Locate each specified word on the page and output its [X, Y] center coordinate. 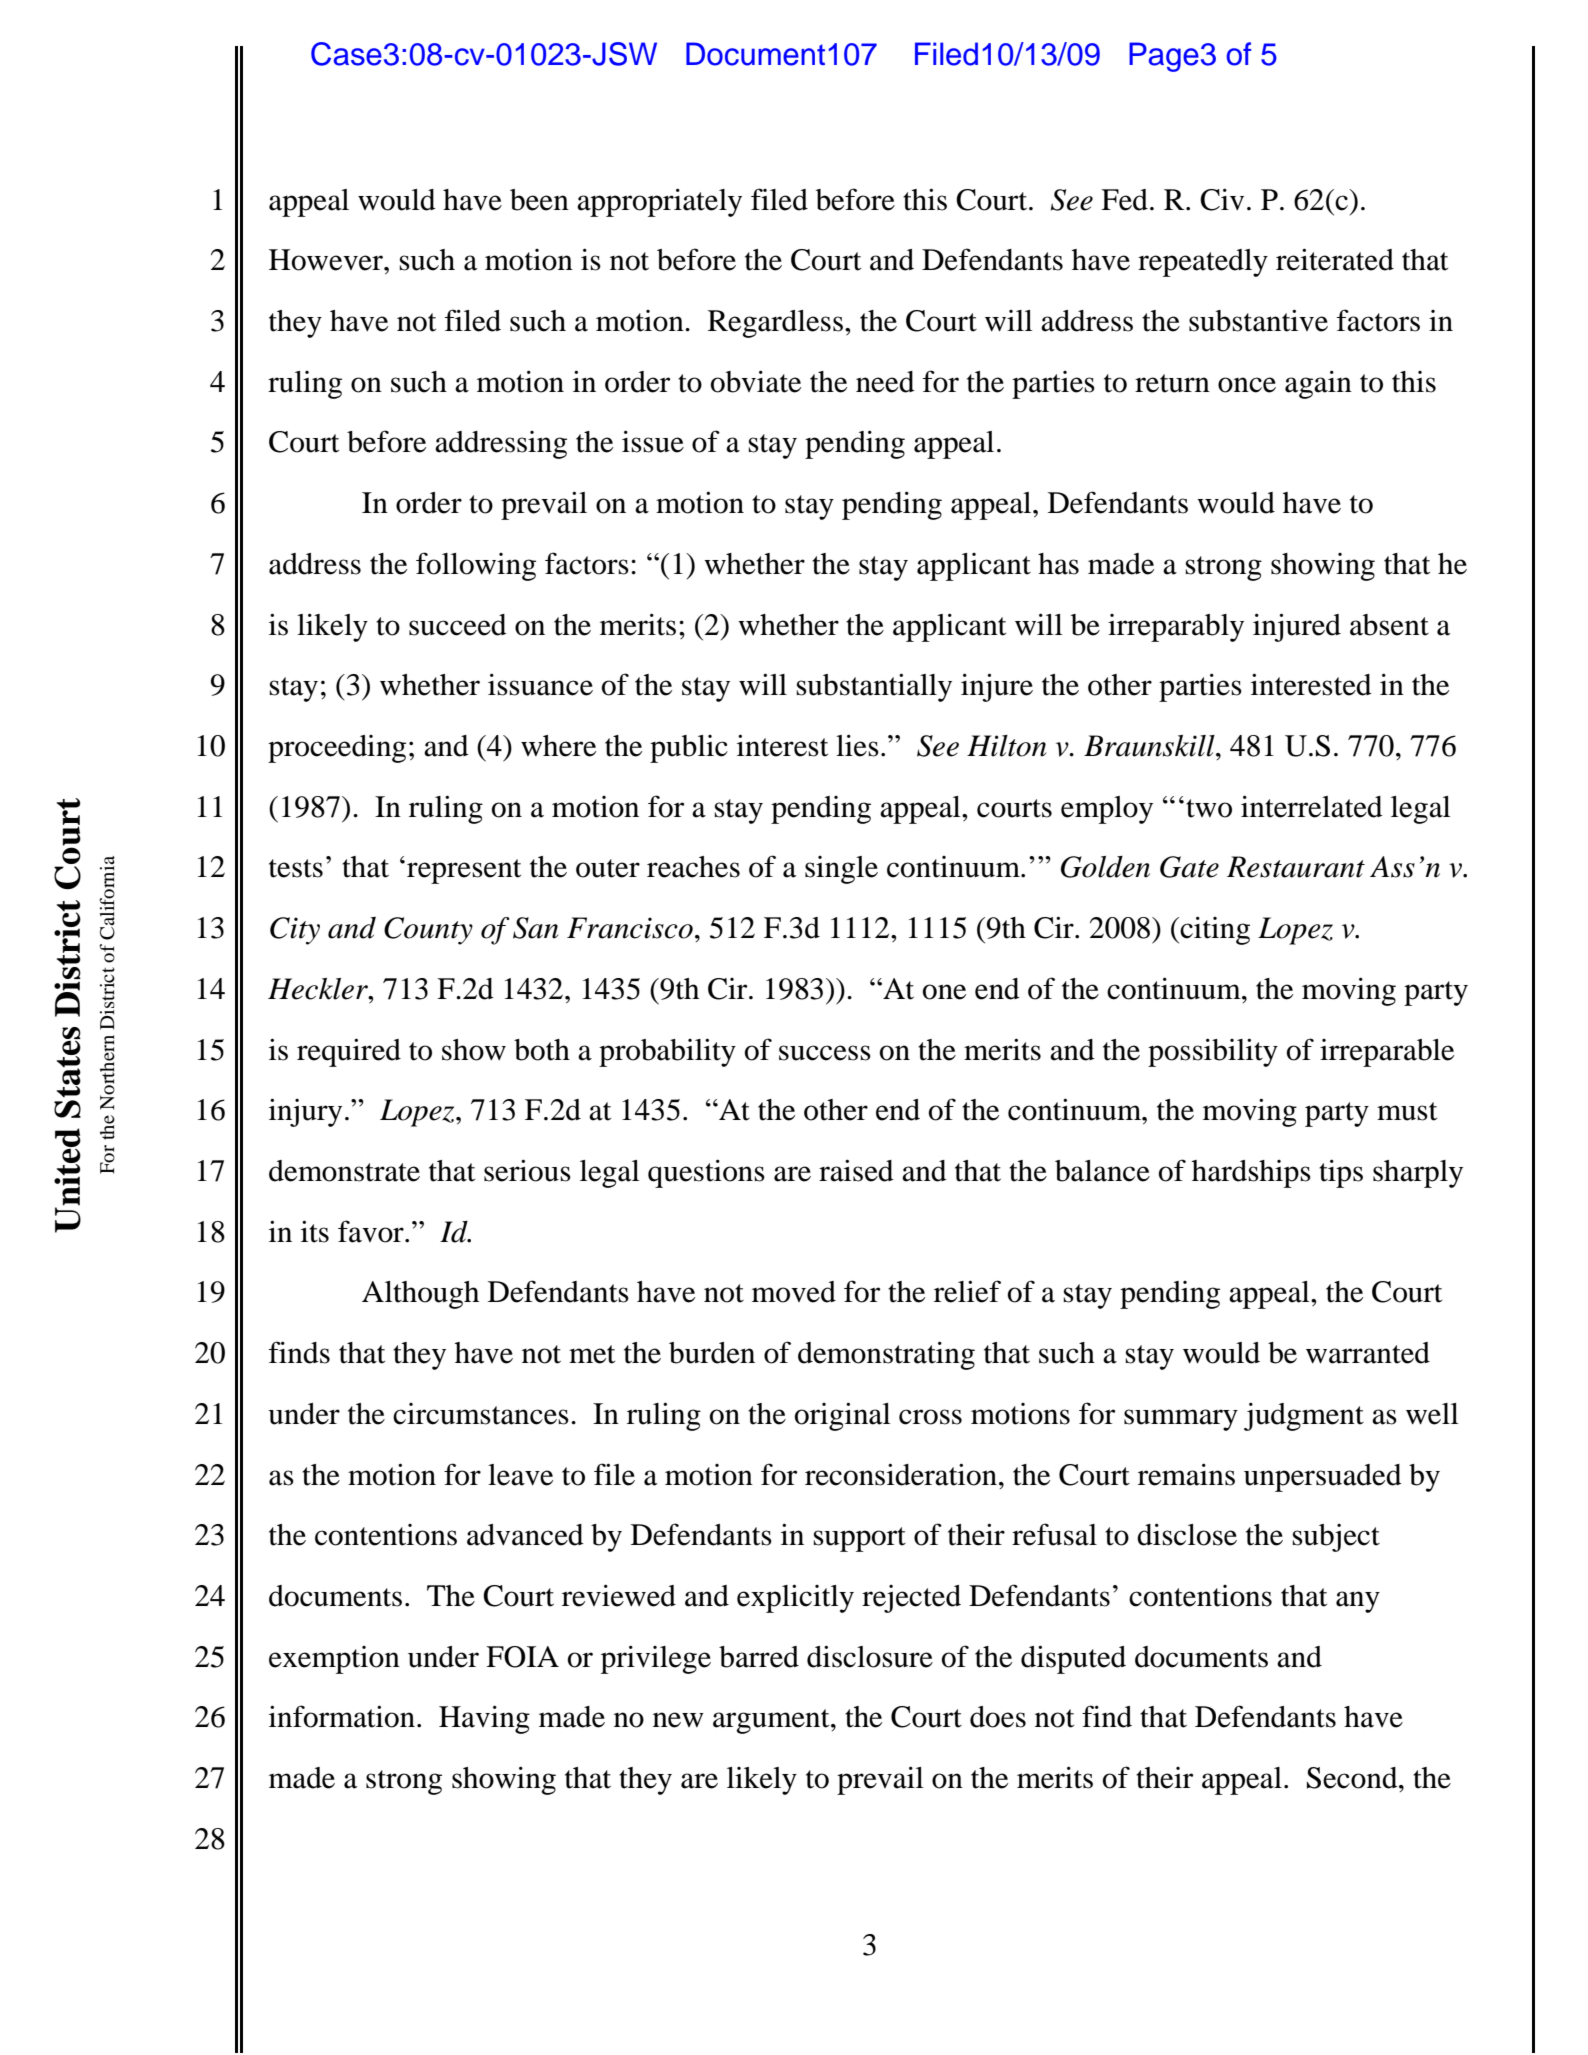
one [944, 992]
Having [484, 1719]
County [428, 931]
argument [772, 1721]
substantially [874, 687]
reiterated [1335, 259]
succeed [458, 625]
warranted [1368, 1353]
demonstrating [886, 1355]
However [327, 260]
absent [1389, 625]
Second [1353, 1778]
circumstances [481, 1414]
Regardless [775, 324]
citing [1214, 930]
